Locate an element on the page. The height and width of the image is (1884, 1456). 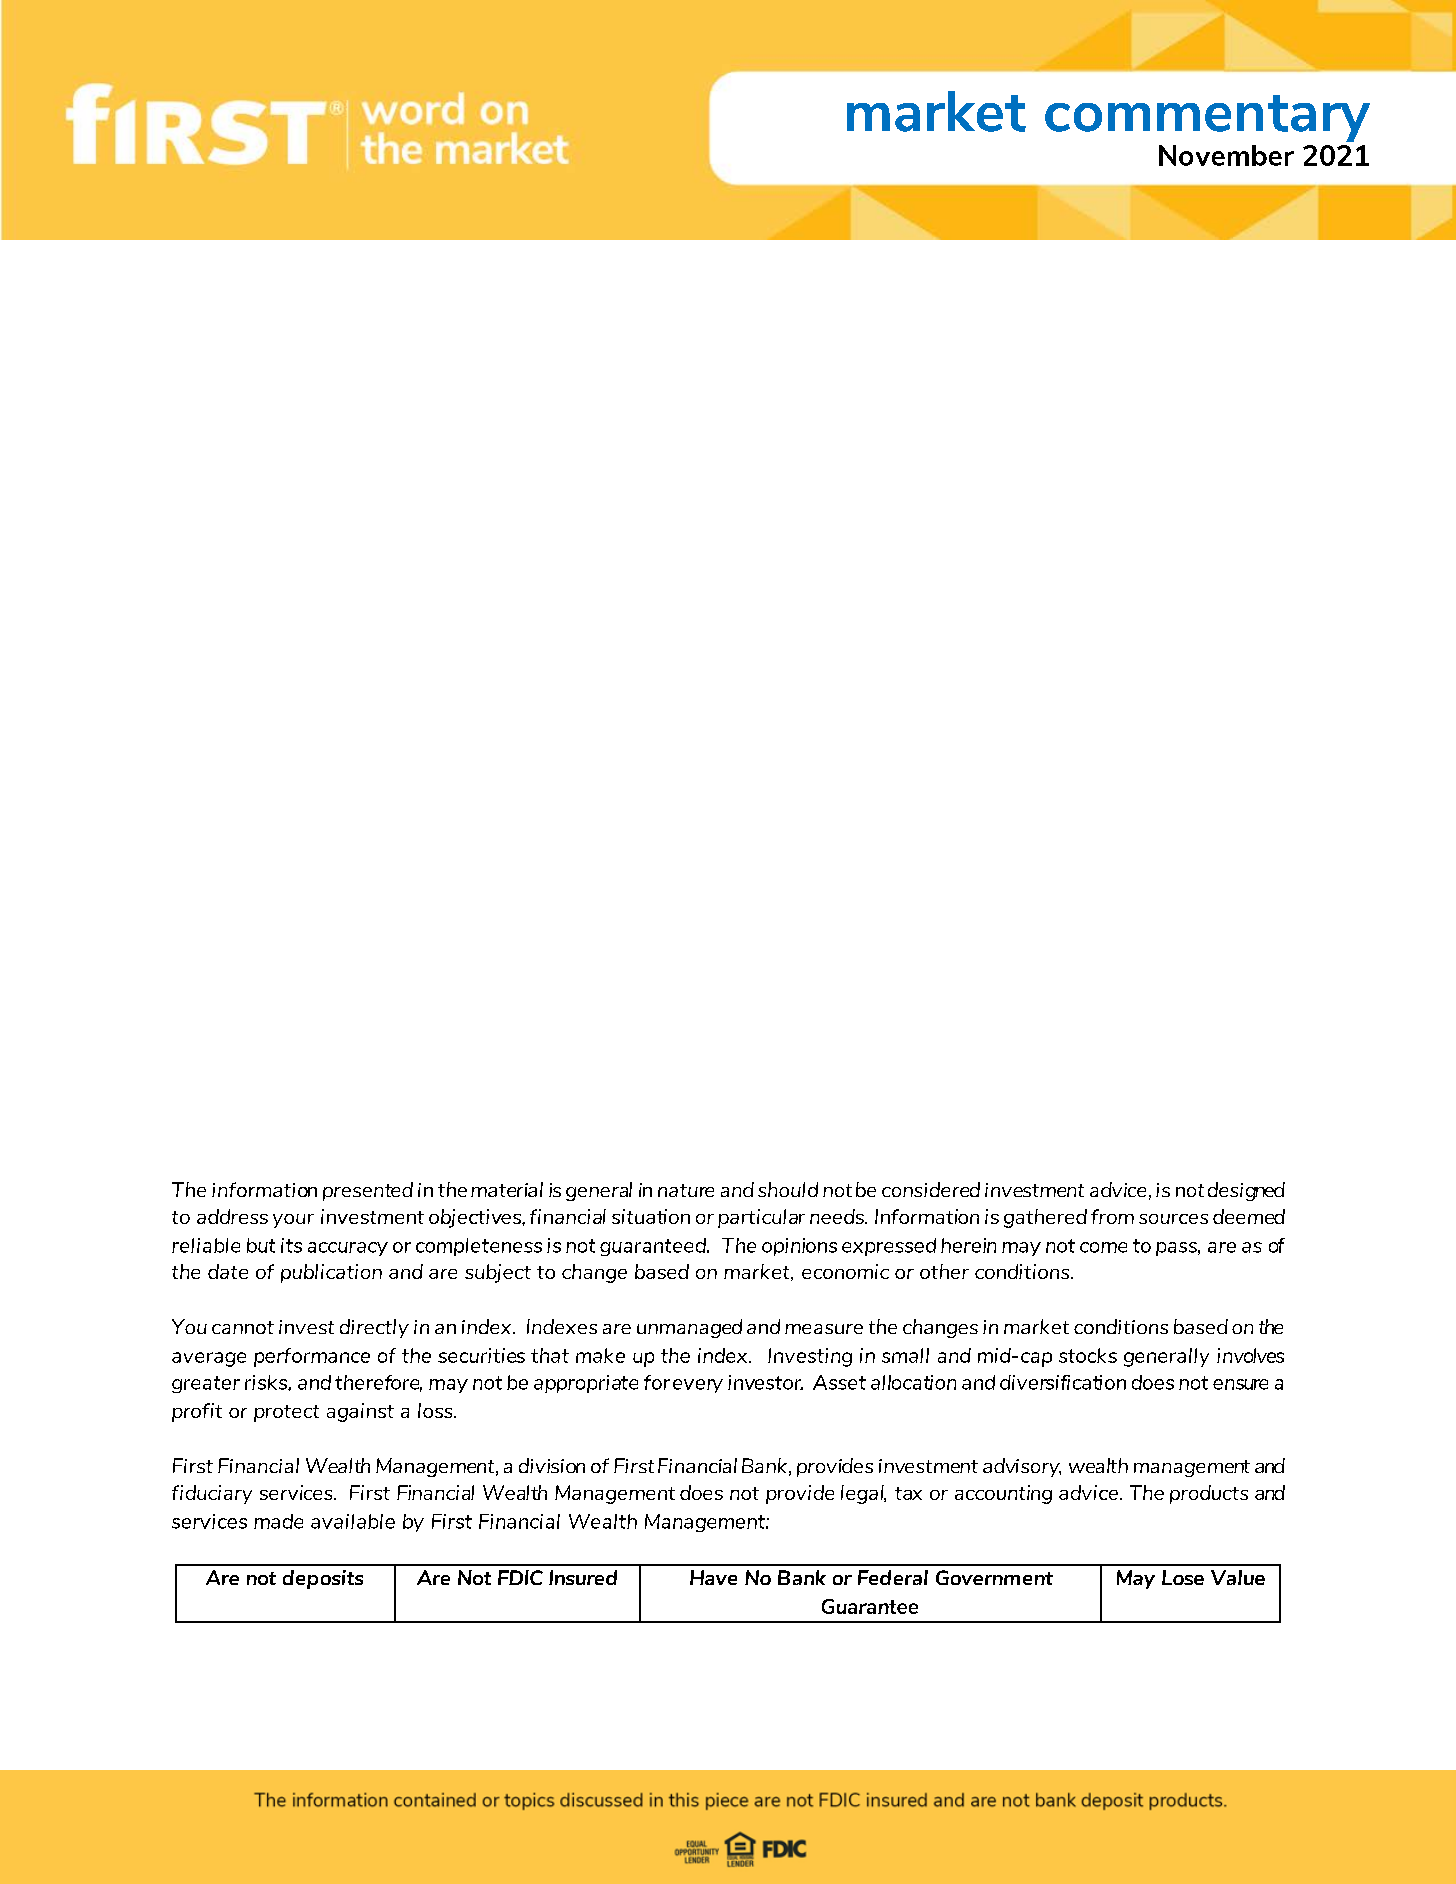
November is located at coordinates (1226, 155).
